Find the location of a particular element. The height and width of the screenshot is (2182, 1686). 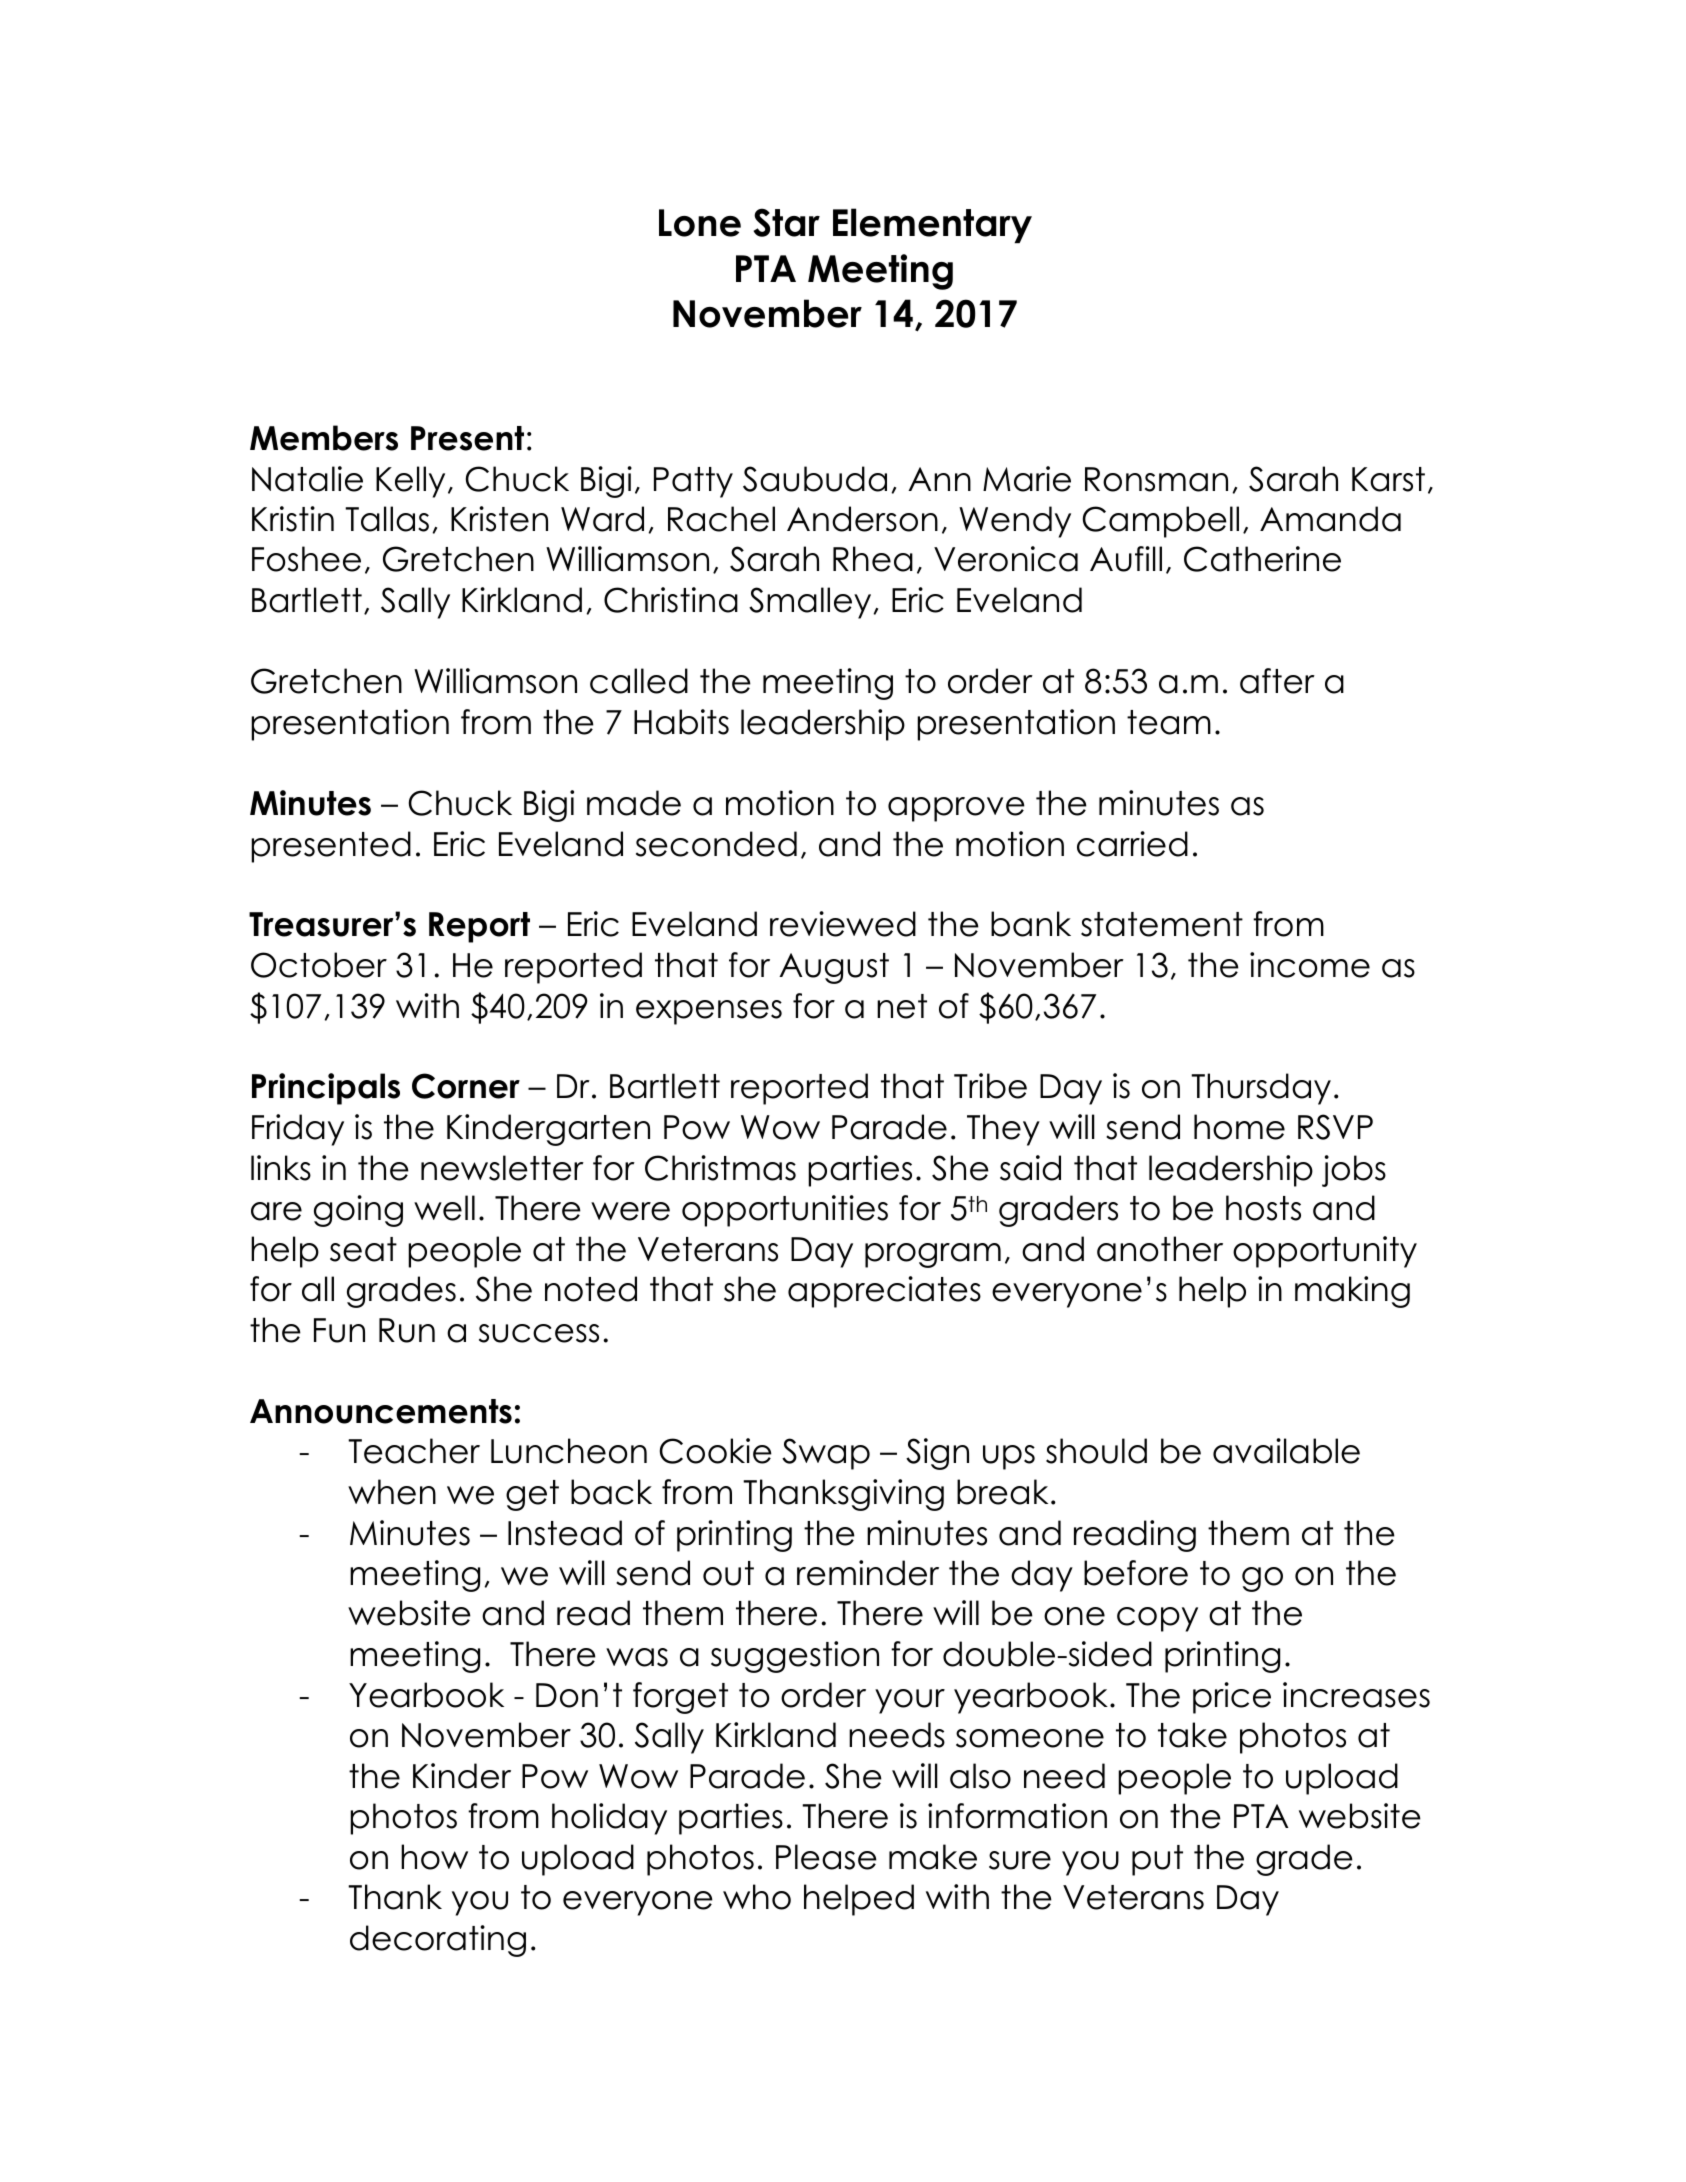

October is located at coordinates (319, 965).
